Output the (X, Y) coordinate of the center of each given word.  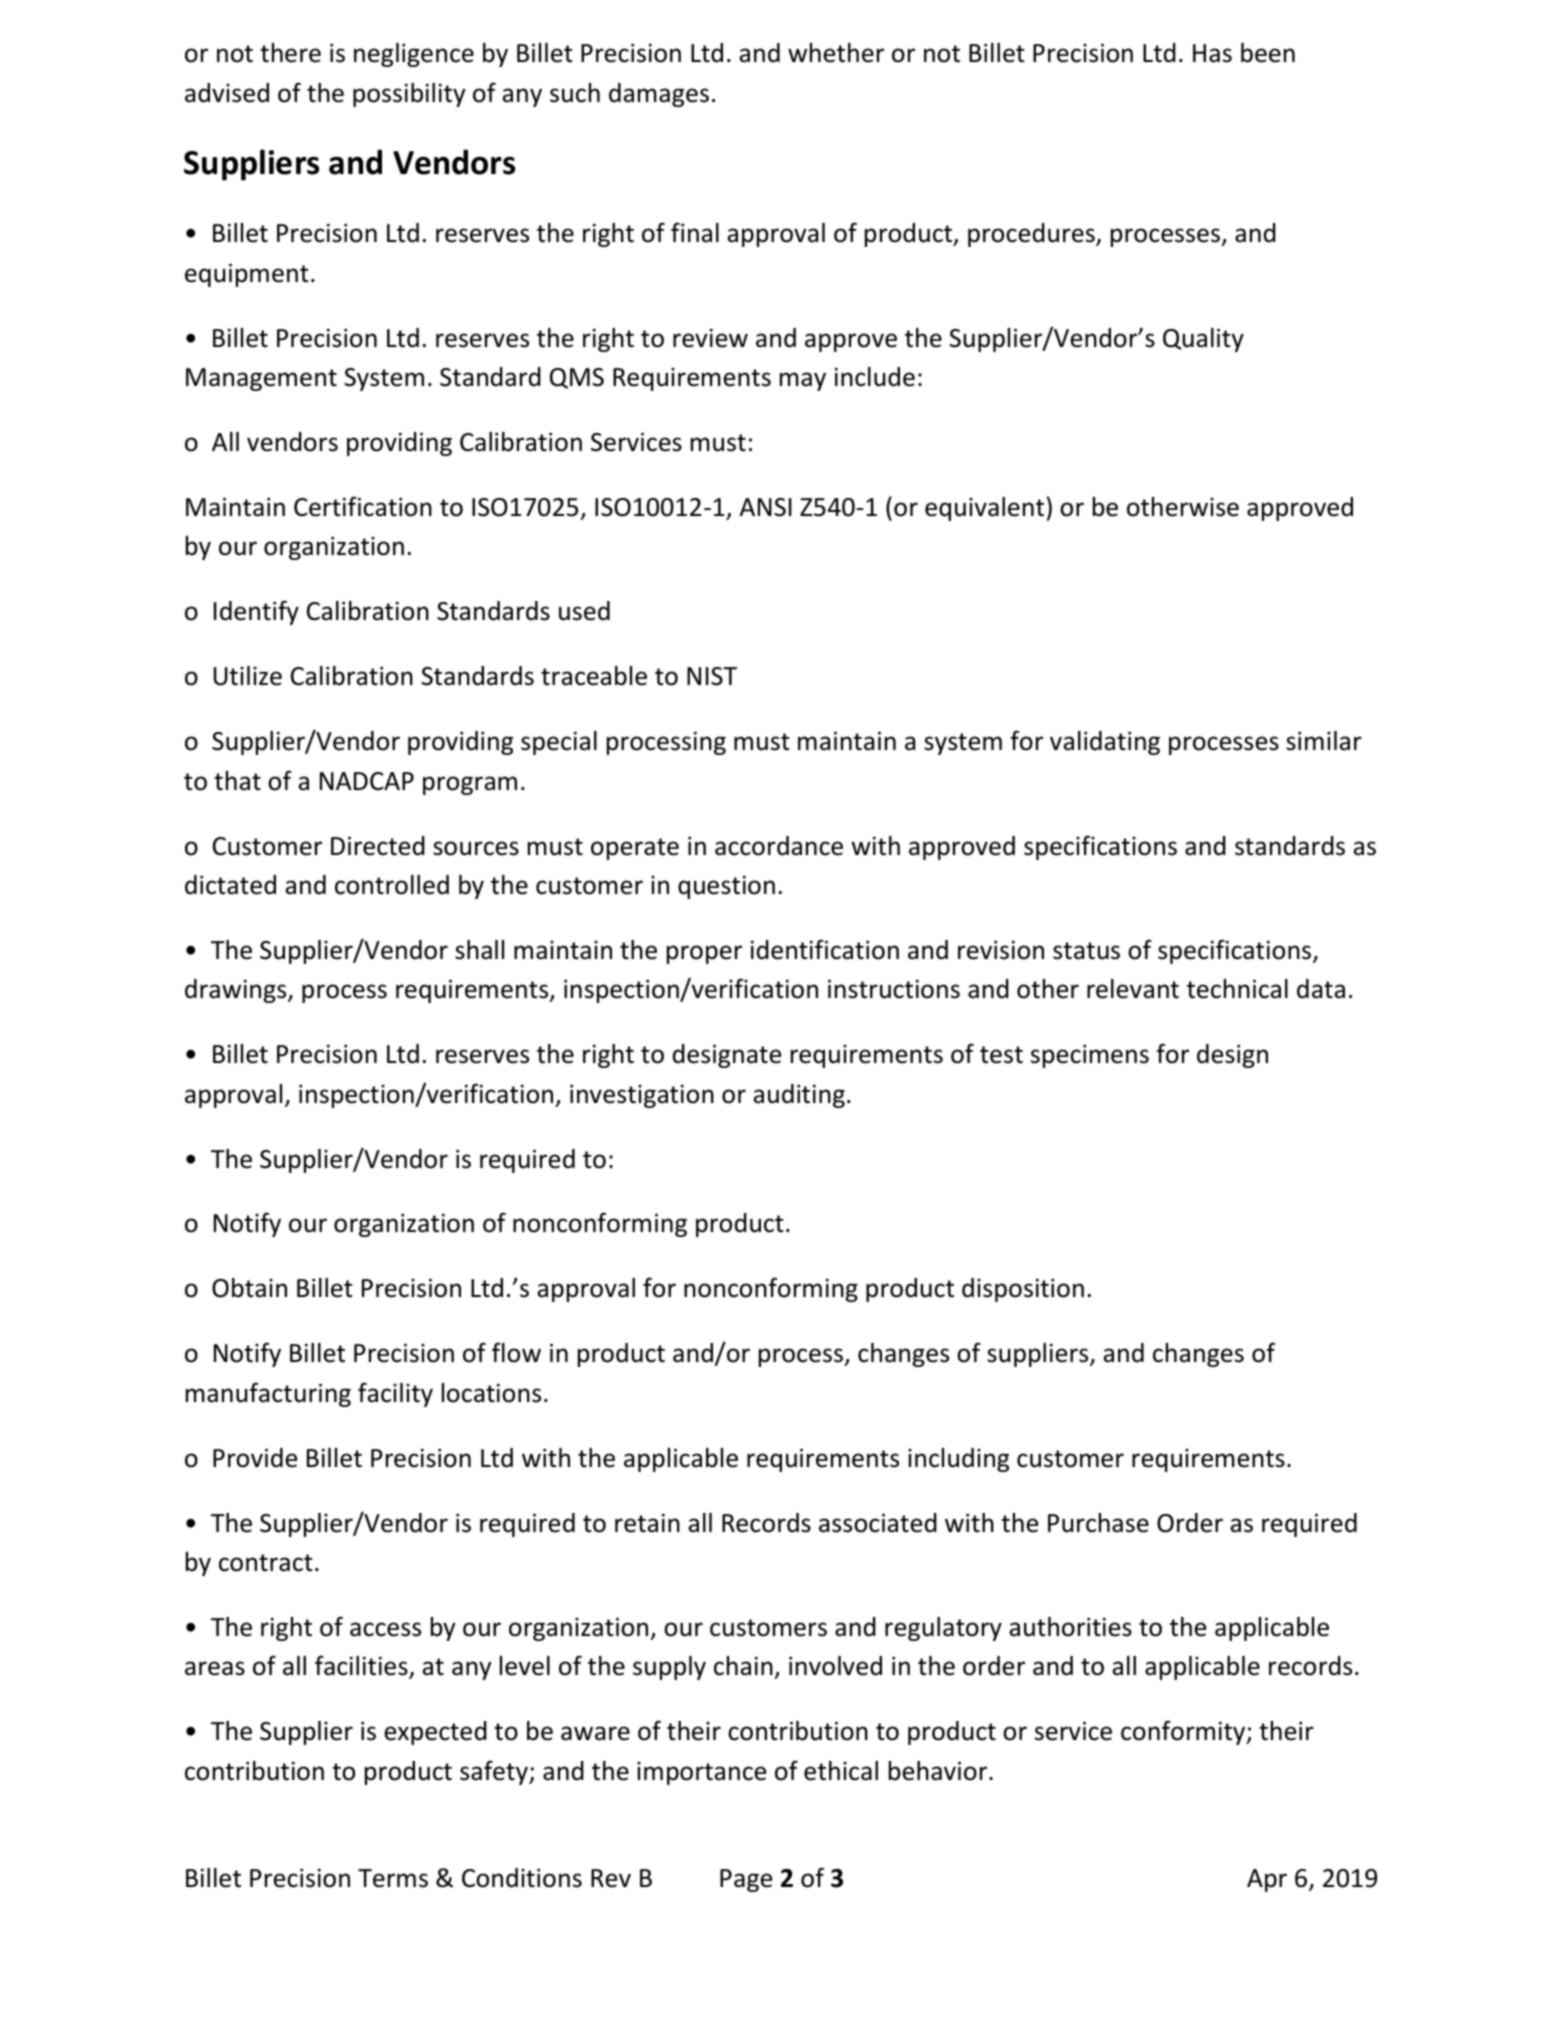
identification (825, 949)
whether (836, 53)
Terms (393, 1878)
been (1268, 53)
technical (1237, 989)
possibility (409, 95)
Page (746, 1880)
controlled (392, 885)
